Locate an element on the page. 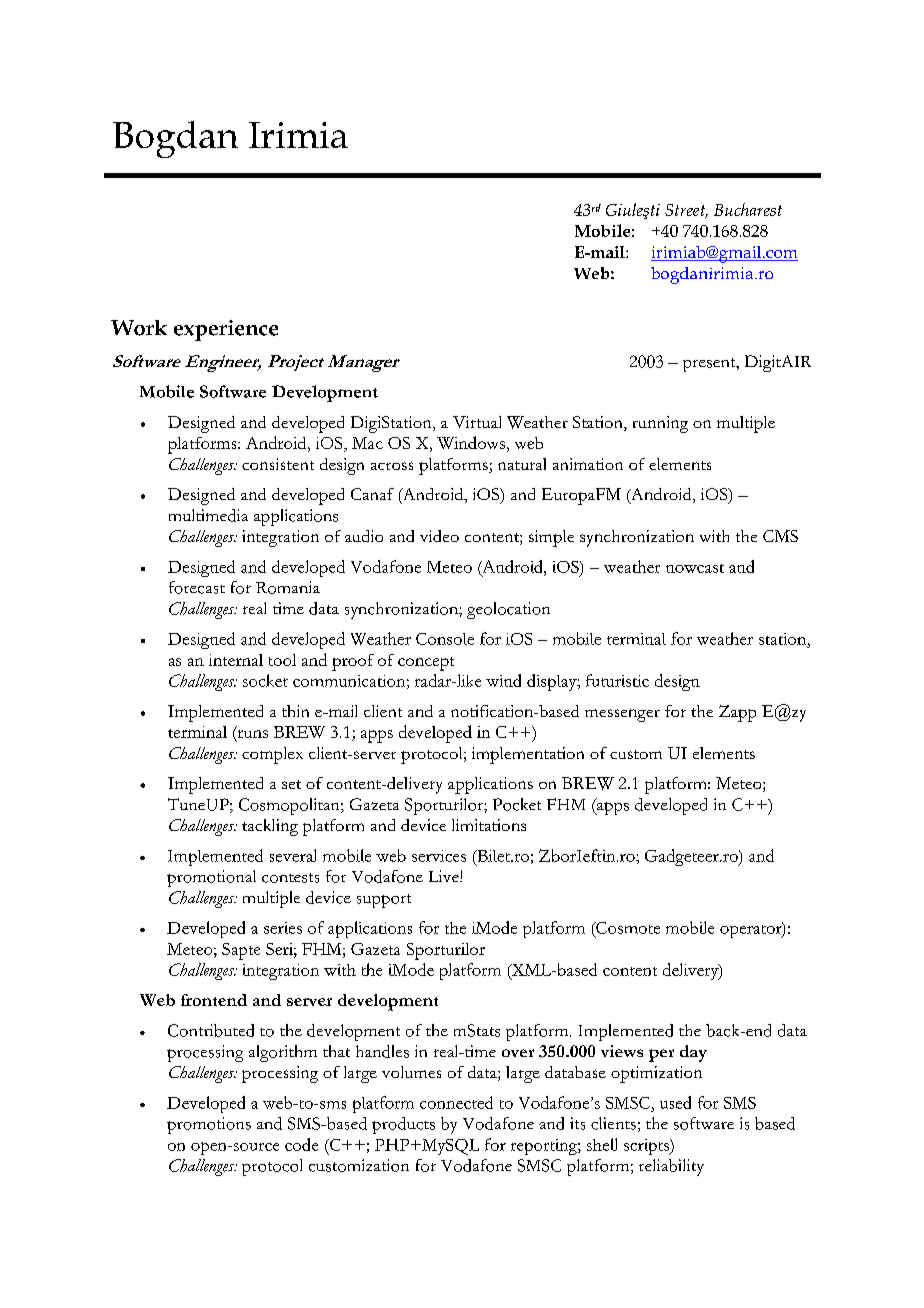  promotions is located at coordinates (209, 1125).
